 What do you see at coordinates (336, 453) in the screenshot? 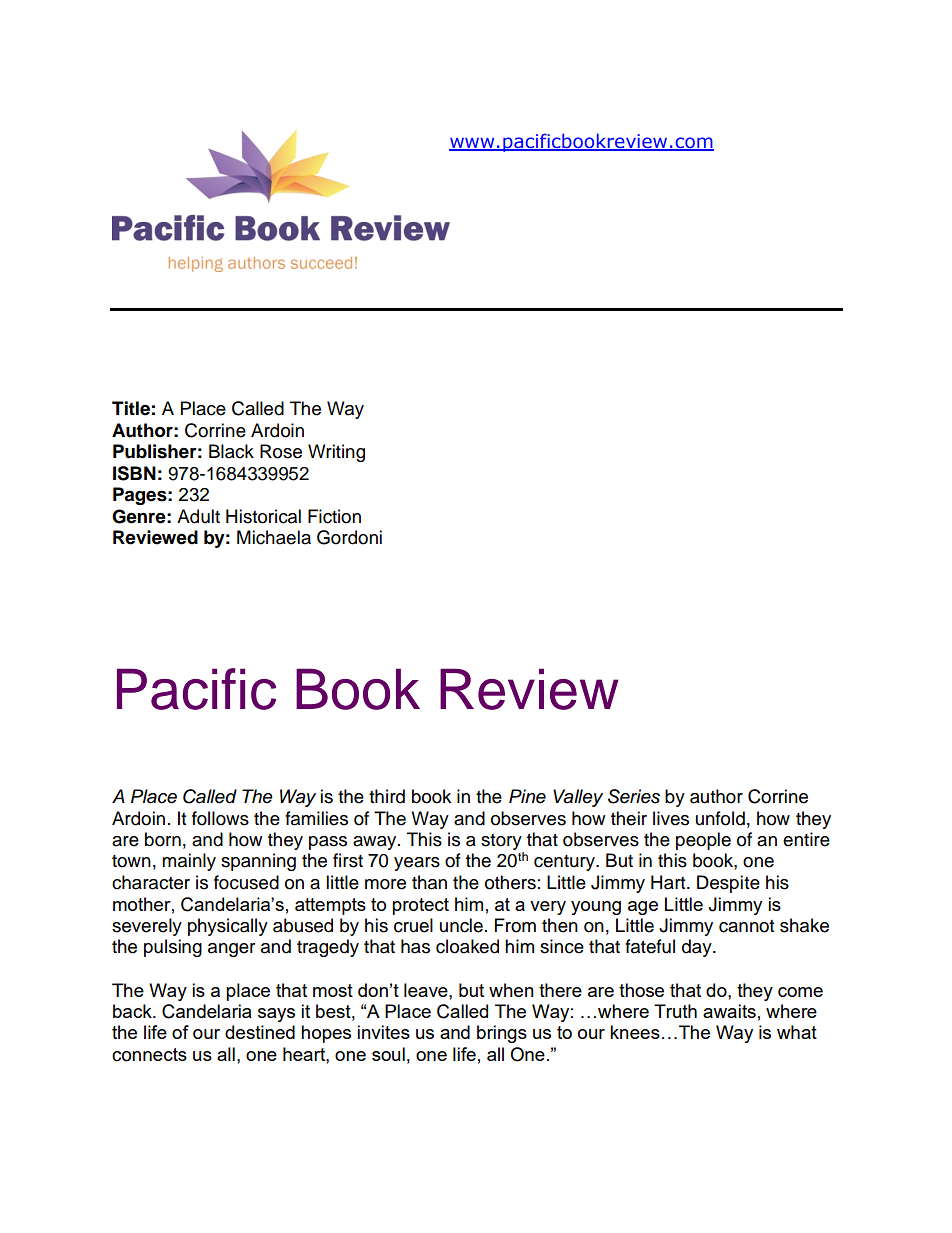
I see `Writing` at bounding box center [336, 453].
